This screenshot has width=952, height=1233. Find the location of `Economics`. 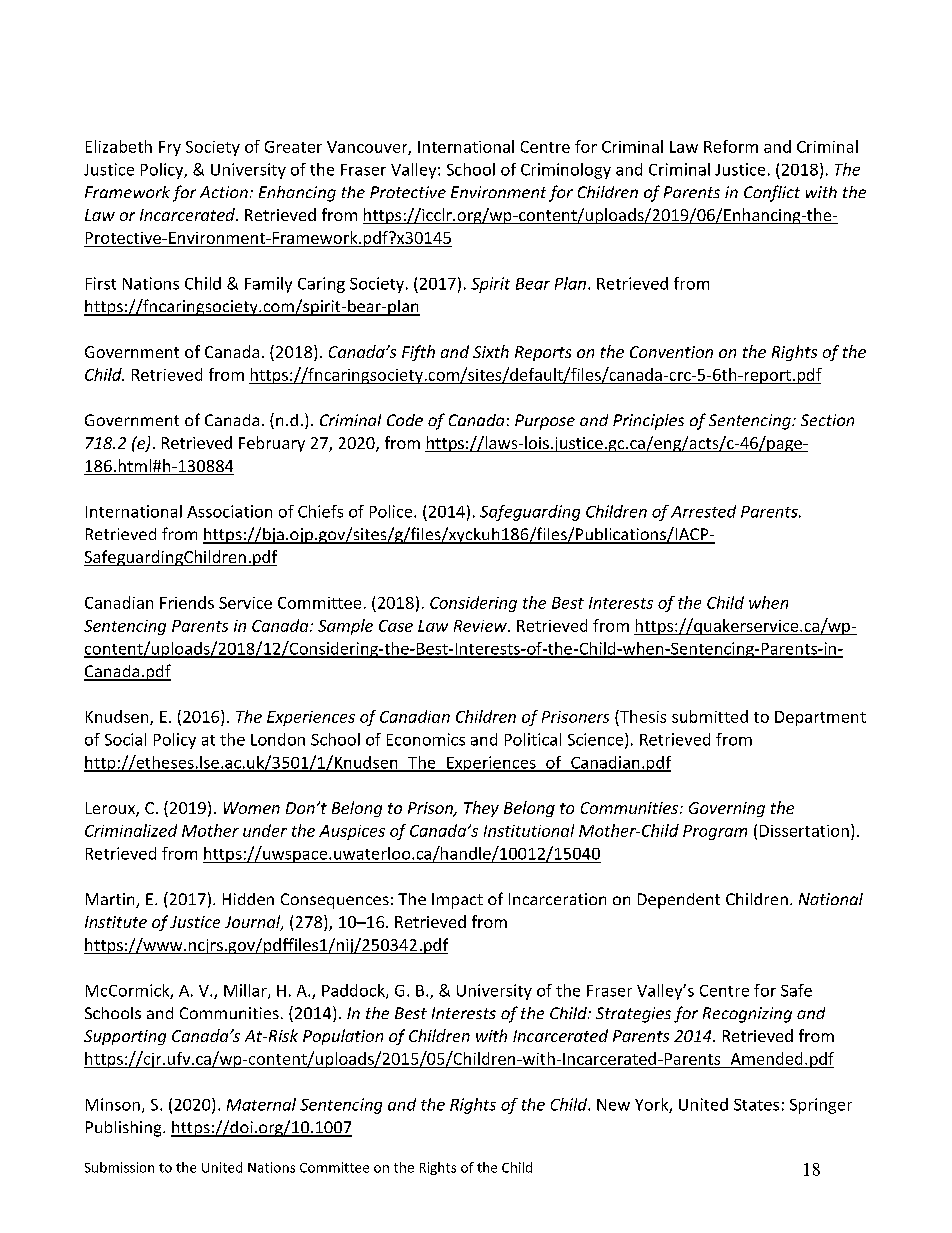

Economics is located at coordinates (426, 739).
